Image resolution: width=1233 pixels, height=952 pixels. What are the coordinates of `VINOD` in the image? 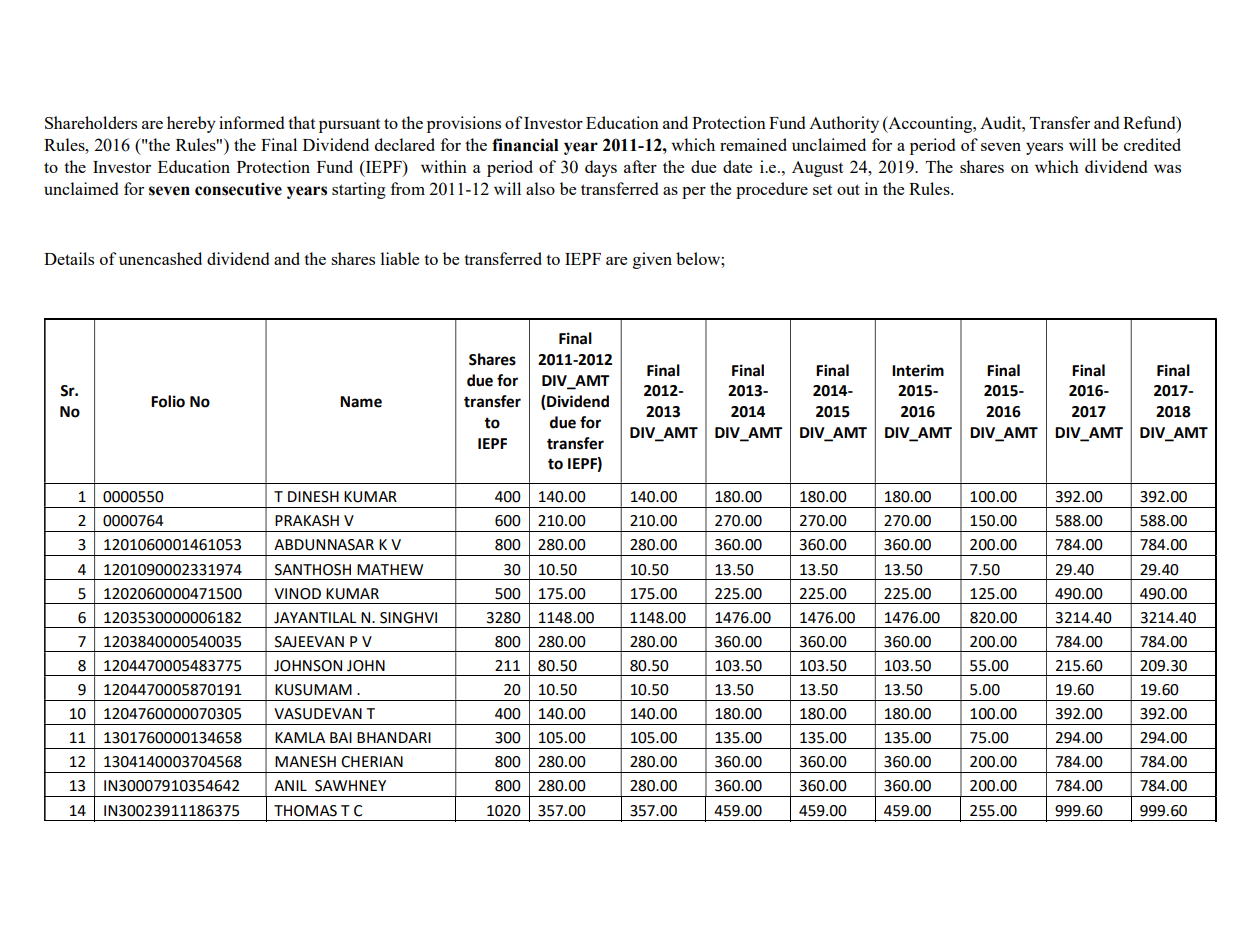 It's located at (297, 594).
